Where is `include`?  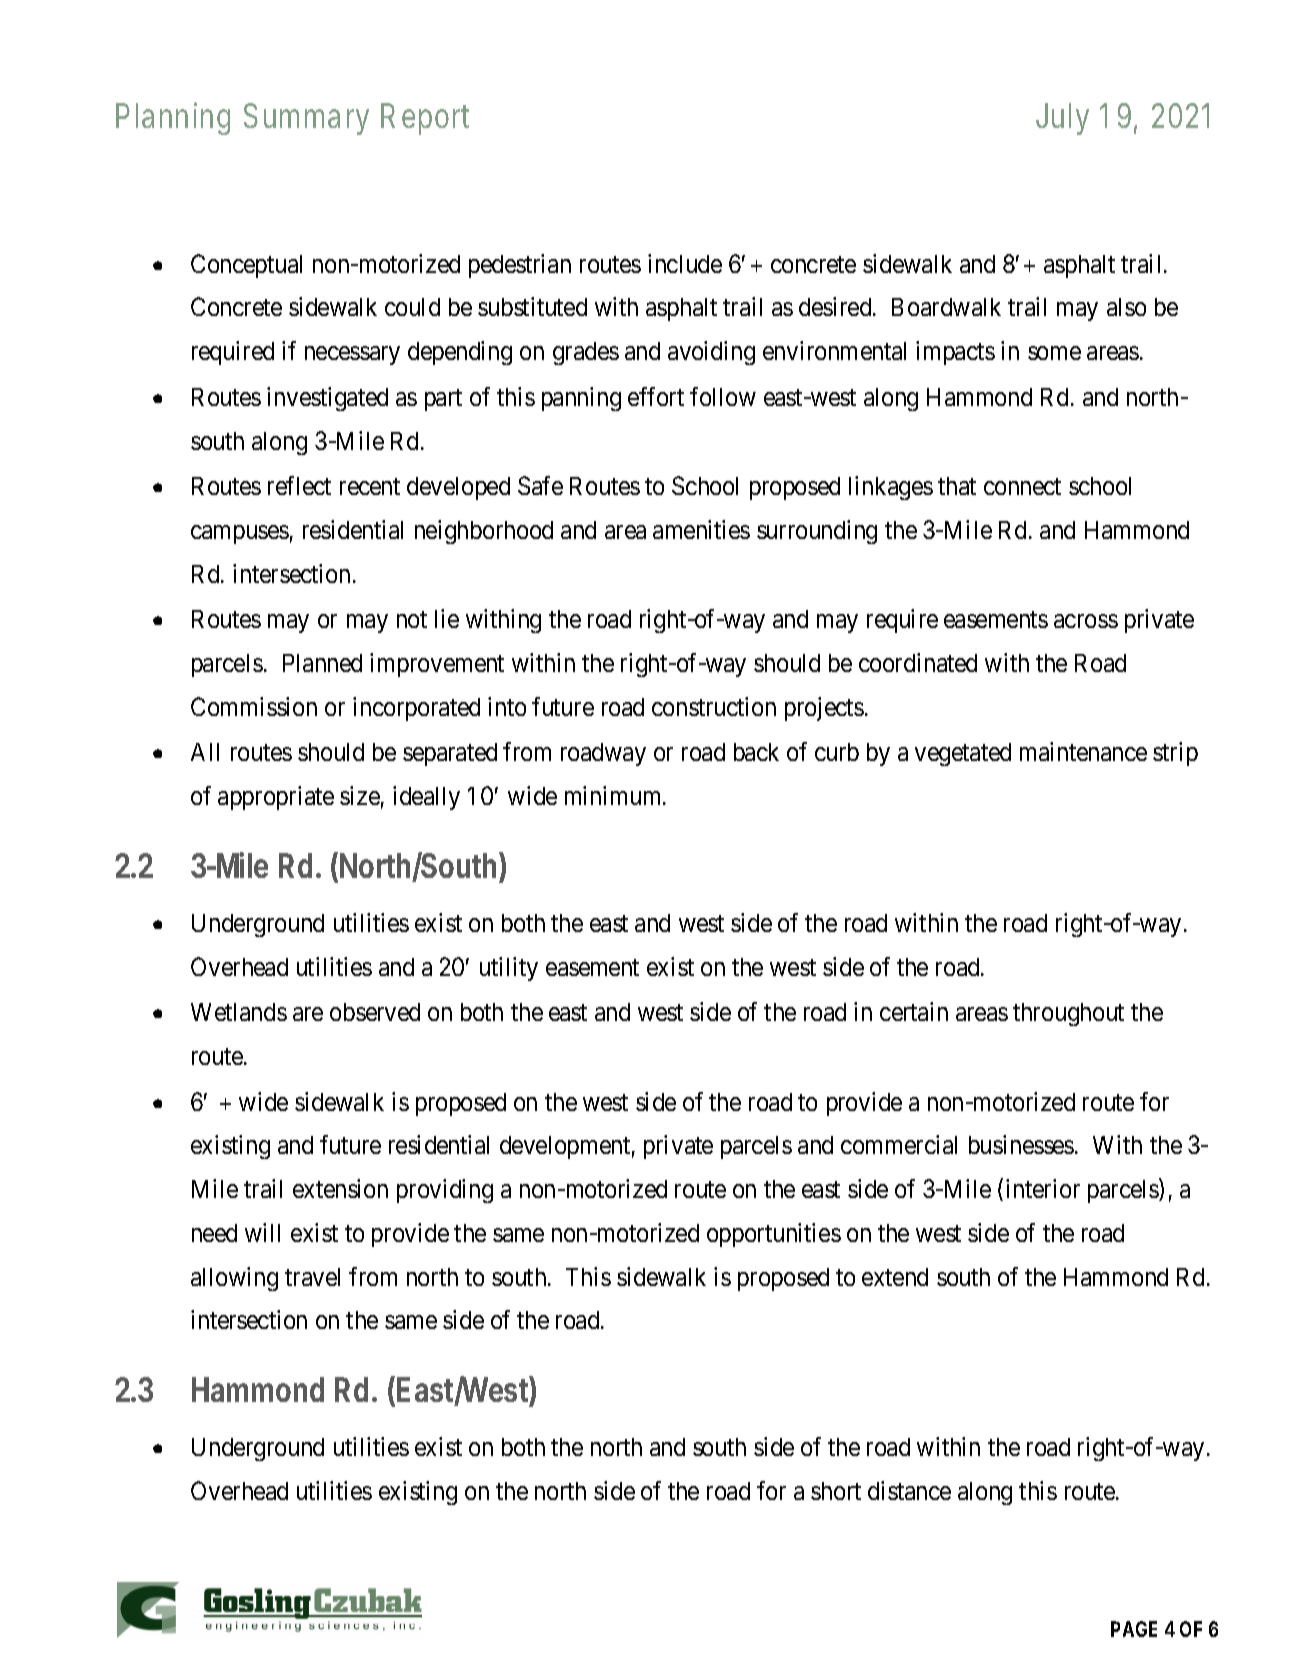 include is located at coordinates (685, 263).
